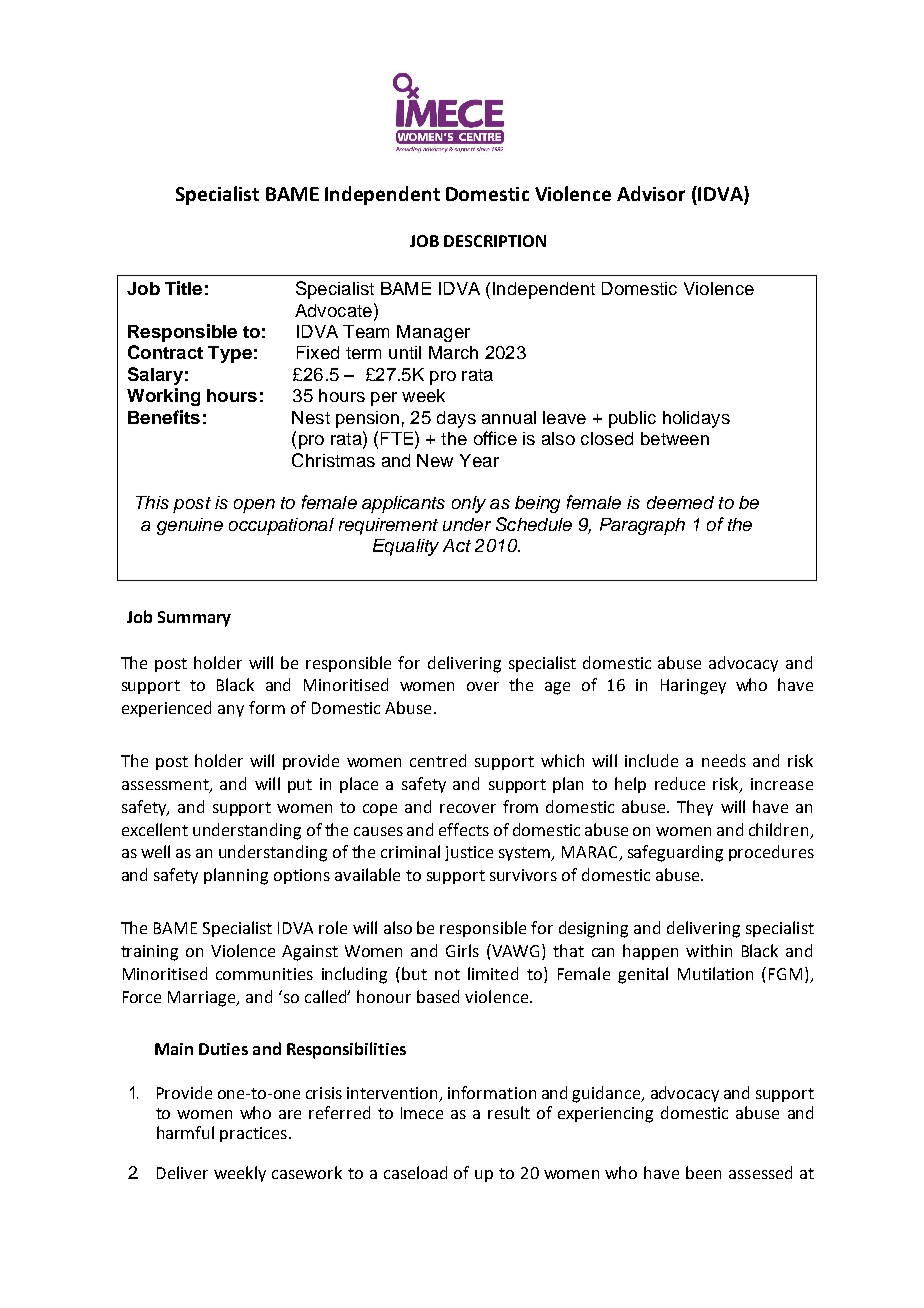  What do you see at coordinates (253, 1134) in the screenshot?
I see `practices` at bounding box center [253, 1134].
